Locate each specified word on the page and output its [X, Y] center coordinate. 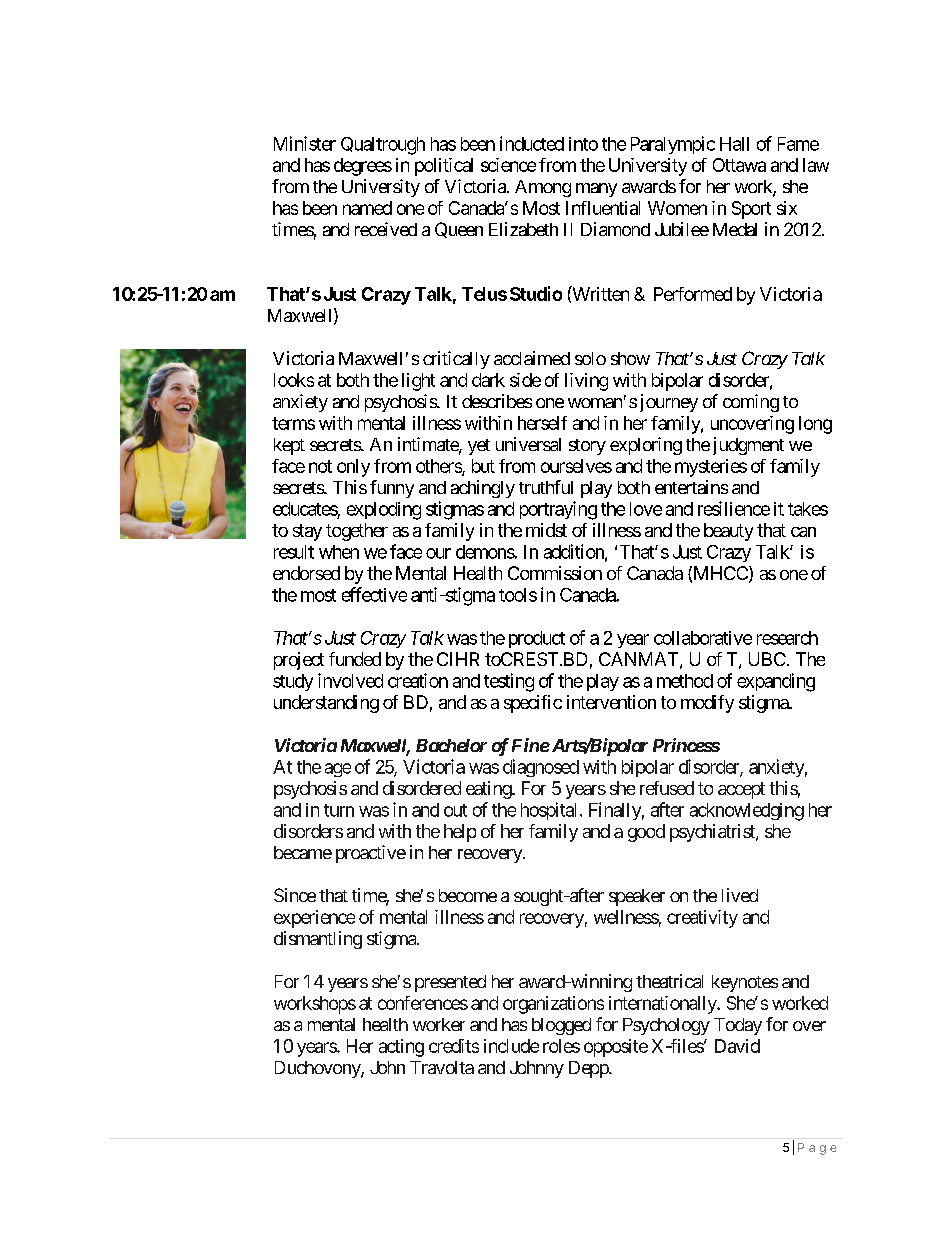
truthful [546, 487]
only [353, 468]
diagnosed [541, 768]
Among [543, 188]
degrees [363, 167]
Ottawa [739, 165]
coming [751, 403]
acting [401, 1048]
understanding [326, 704]
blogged [561, 1026]
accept [741, 790]
